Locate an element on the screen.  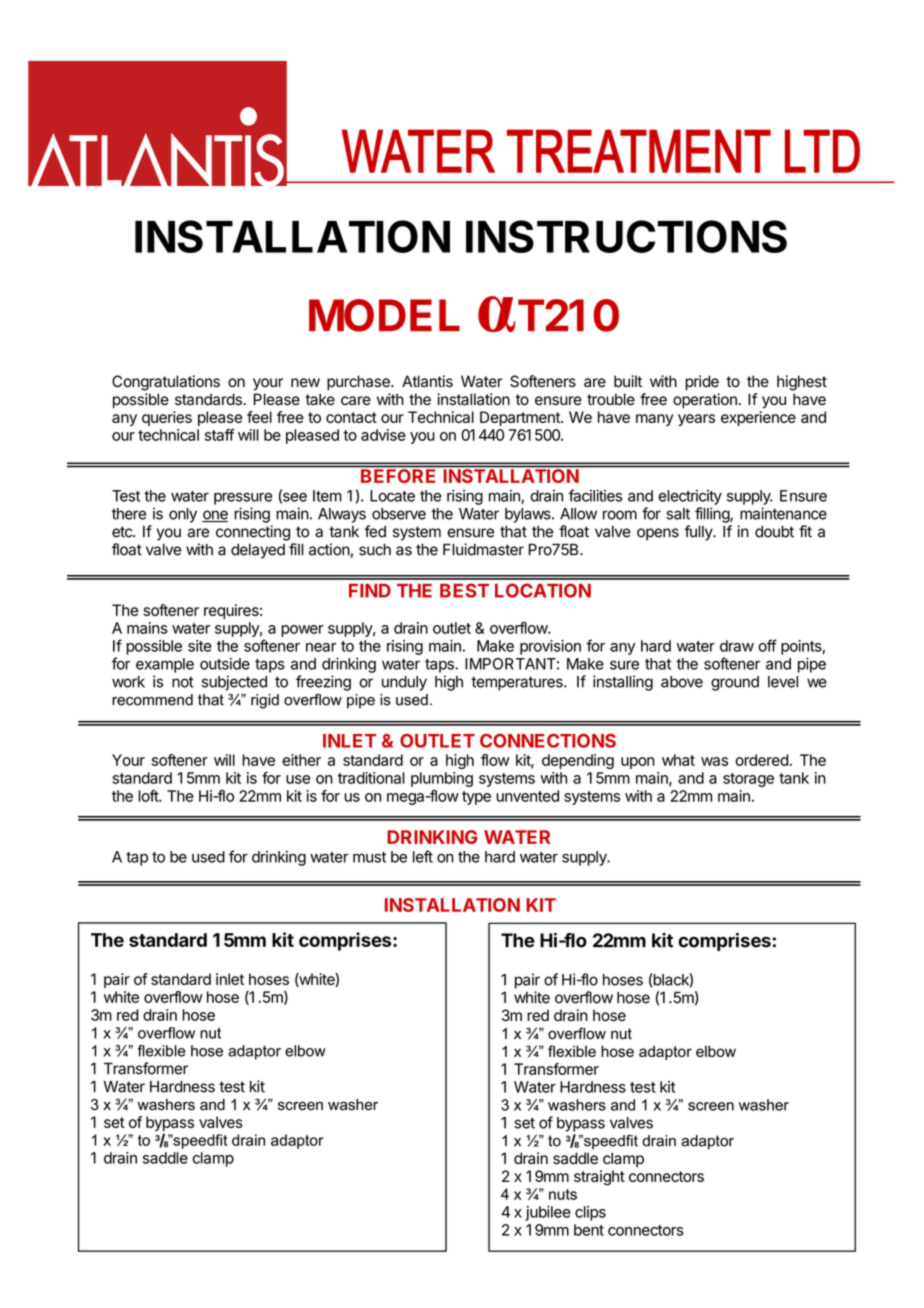
plumbing is located at coordinates (442, 779).
